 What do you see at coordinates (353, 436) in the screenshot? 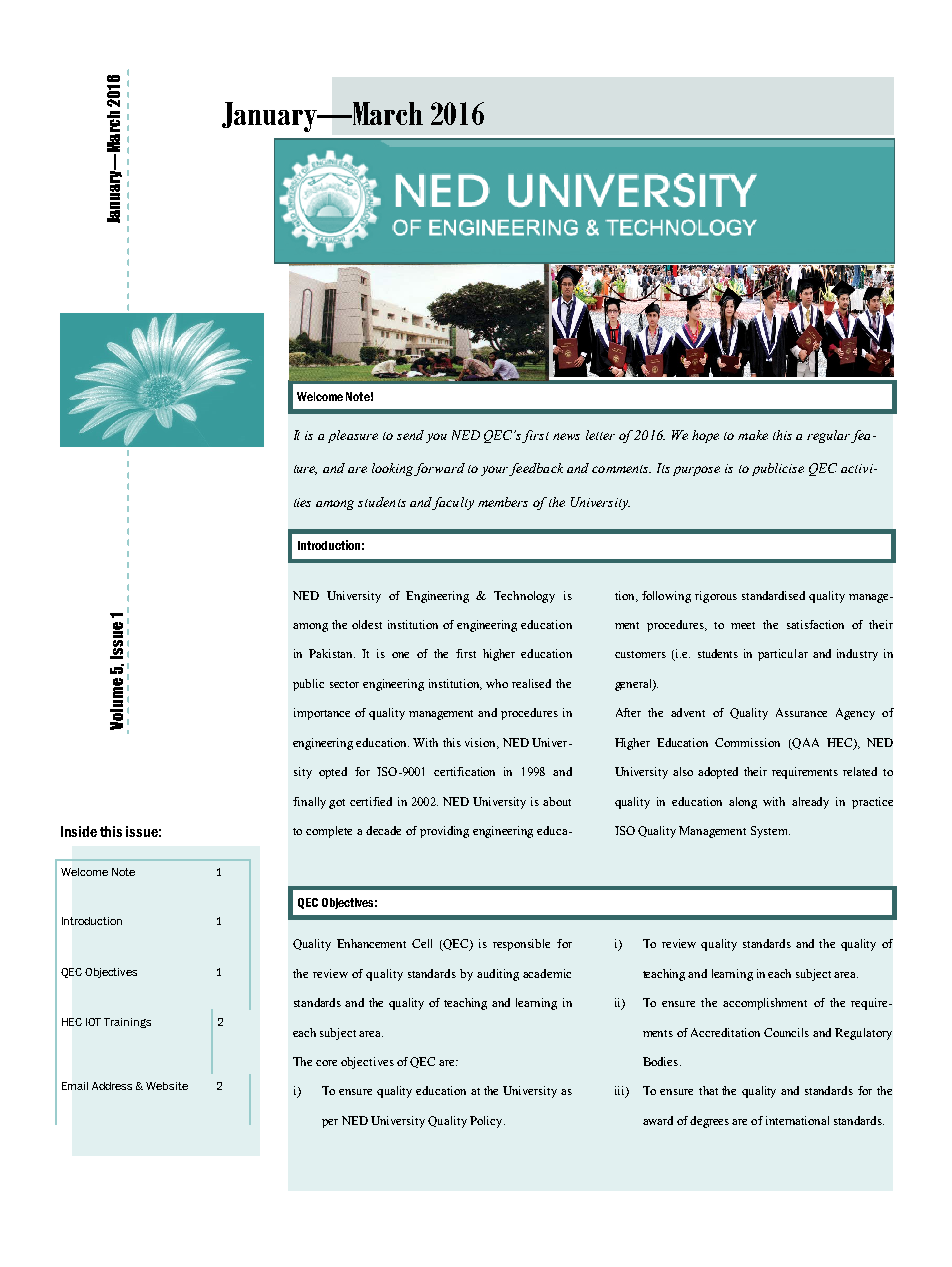
I see `pleasure` at bounding box center [353, 436].
